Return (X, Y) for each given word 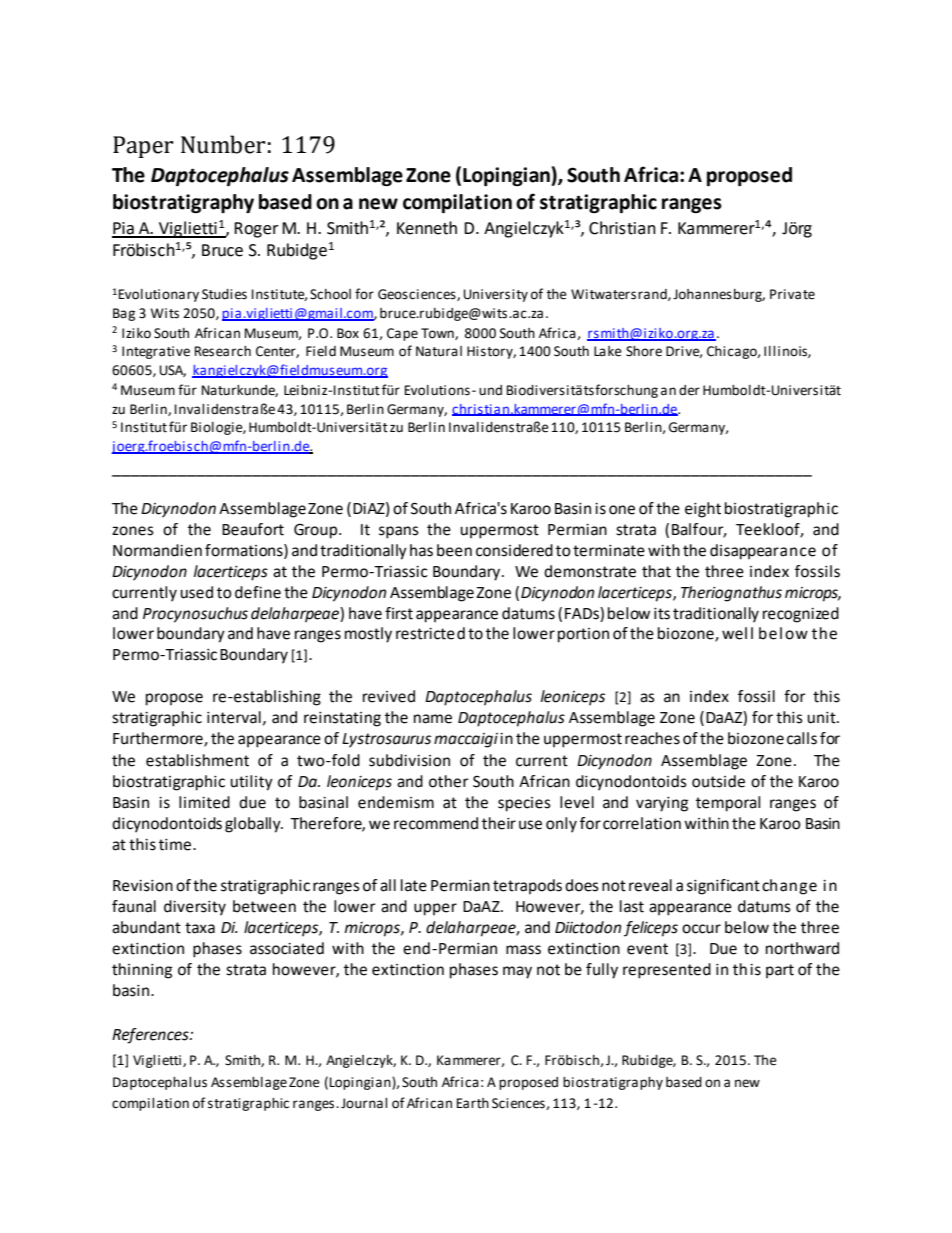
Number (223, 144)
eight (703, 510)
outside (718, 781)
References (151, 1036)
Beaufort (253, 529)
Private (792, 294)
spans (399, 532)
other (449, 781)
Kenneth (427, 228)
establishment (197, 760)
